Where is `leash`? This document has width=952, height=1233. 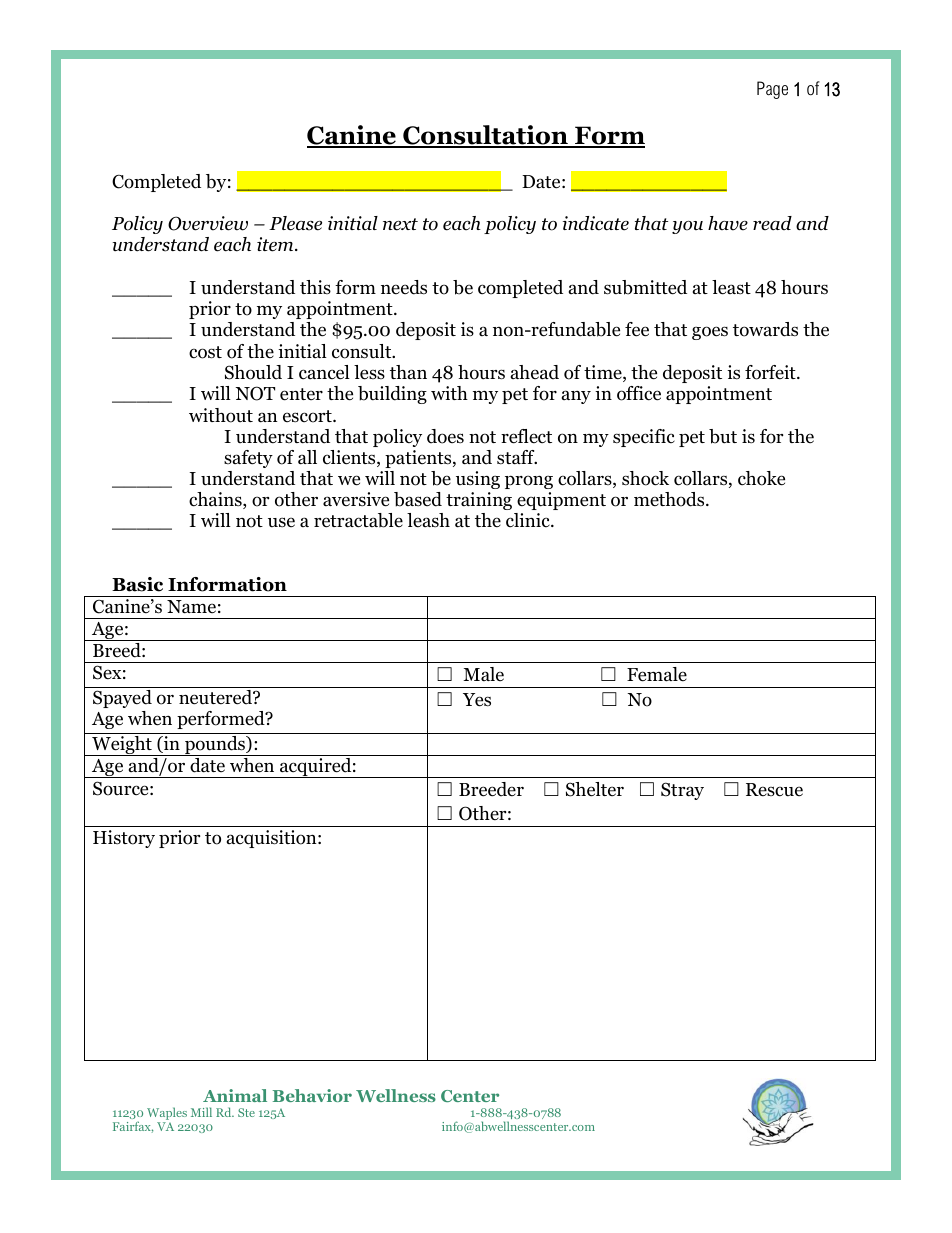
leash is located at coordinates (428, 520).
